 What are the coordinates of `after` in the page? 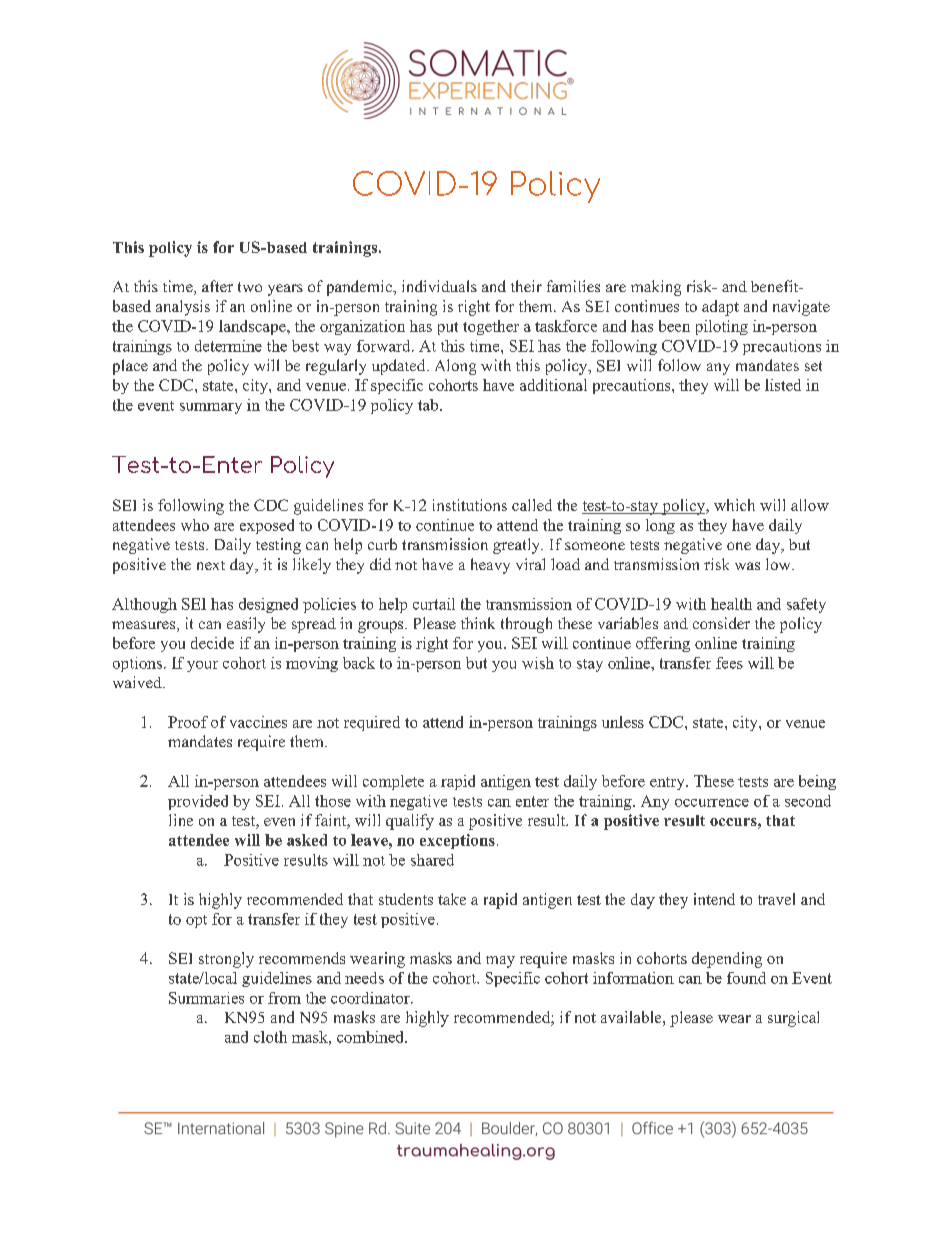 It's located at (217, 286).
